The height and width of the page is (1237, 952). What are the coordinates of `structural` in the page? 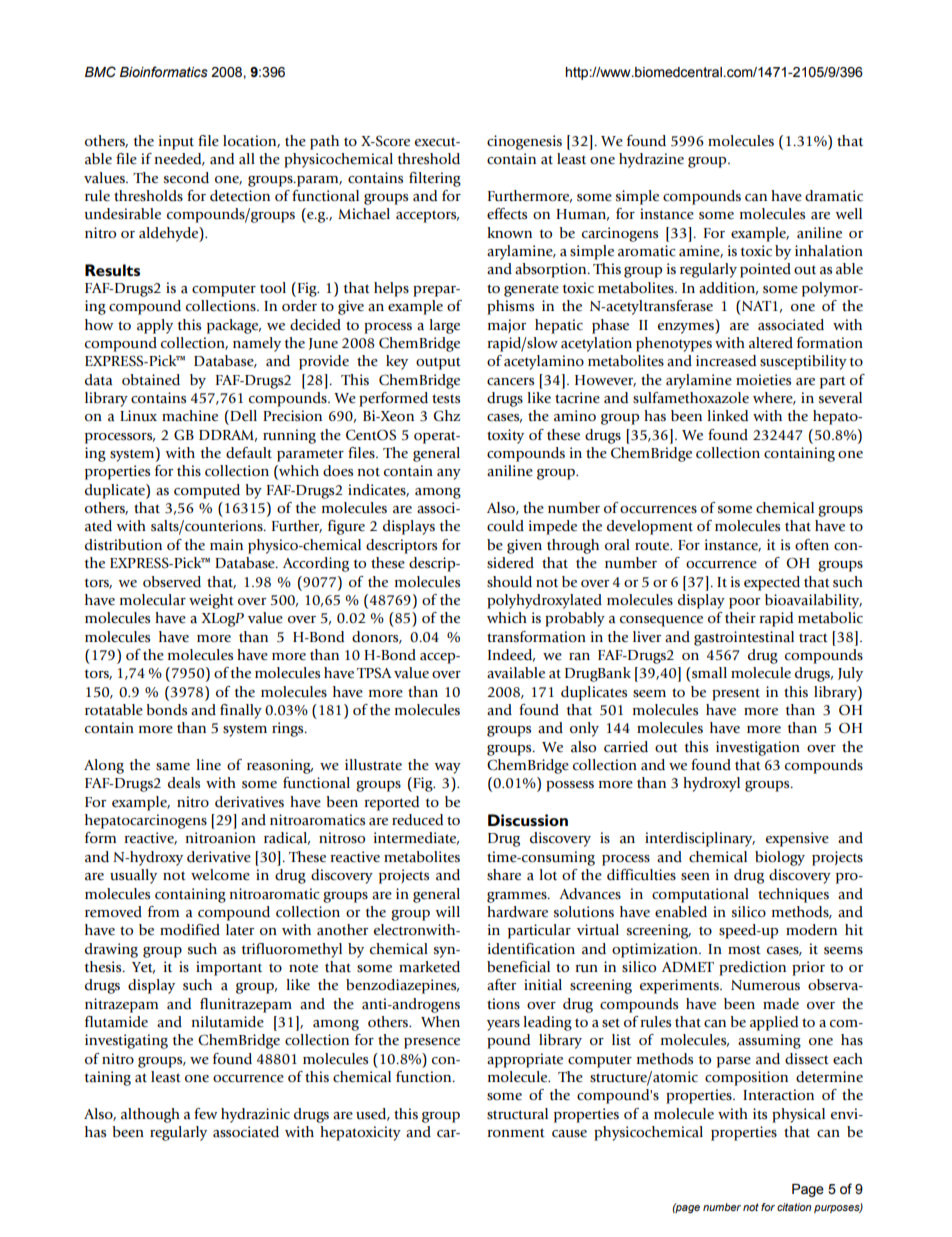 It's located at (517, 1114).
